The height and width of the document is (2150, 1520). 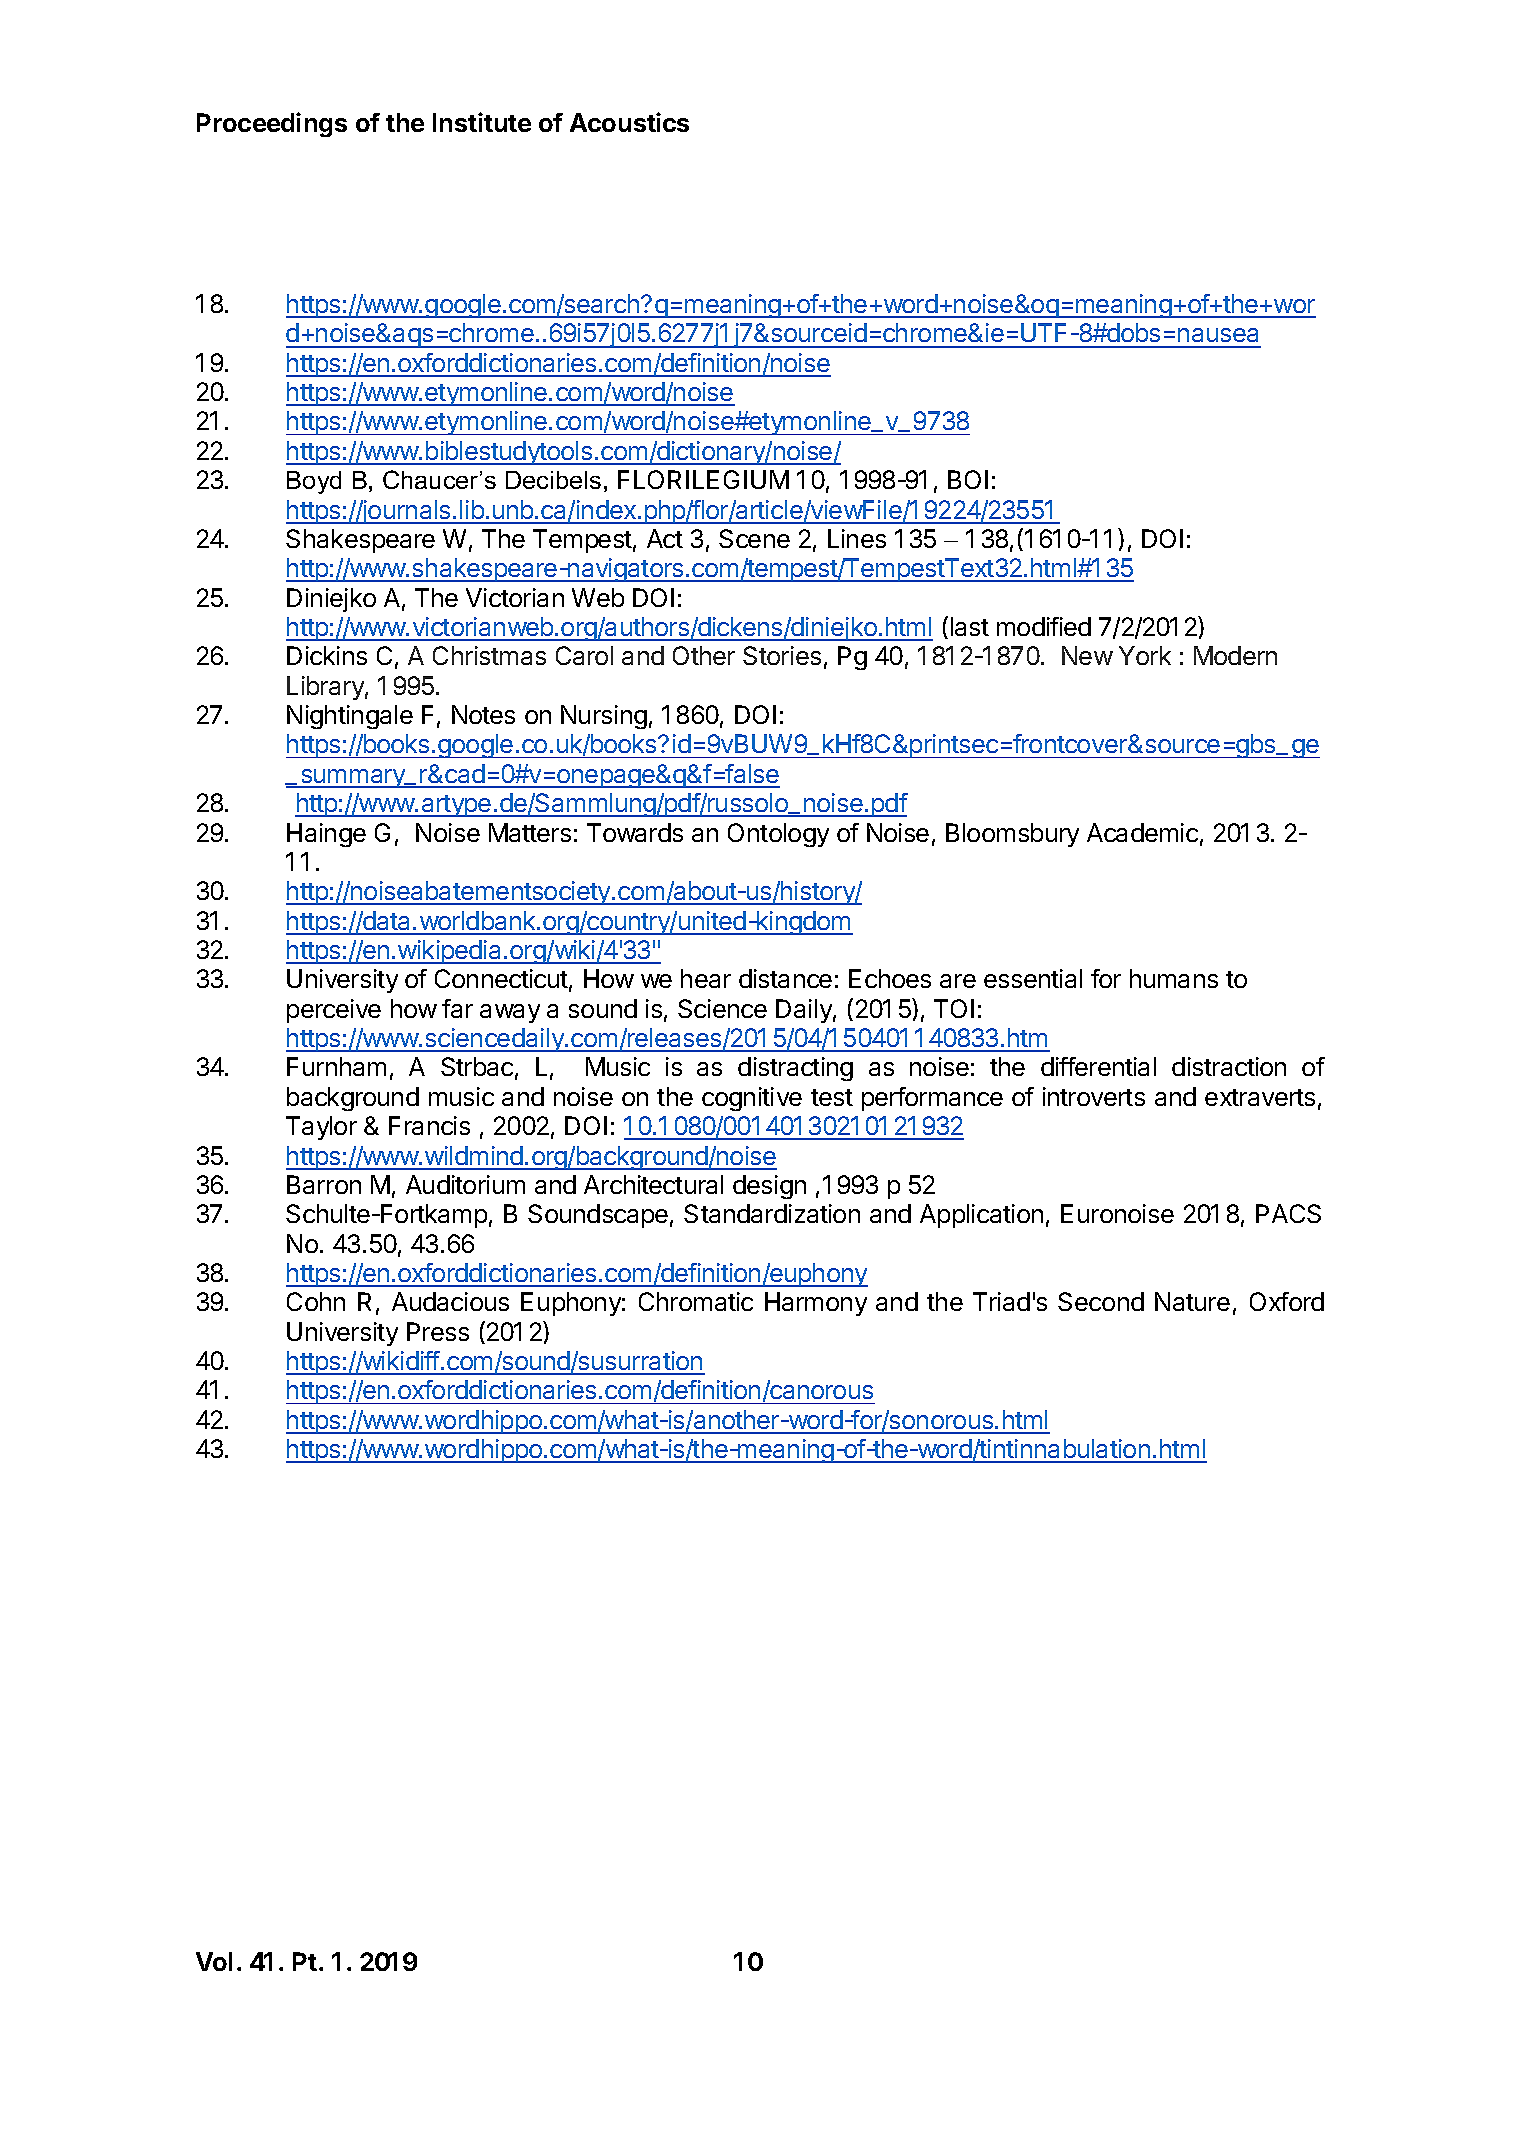 I want to click on Acoustics, so click(x=629, y=122).
